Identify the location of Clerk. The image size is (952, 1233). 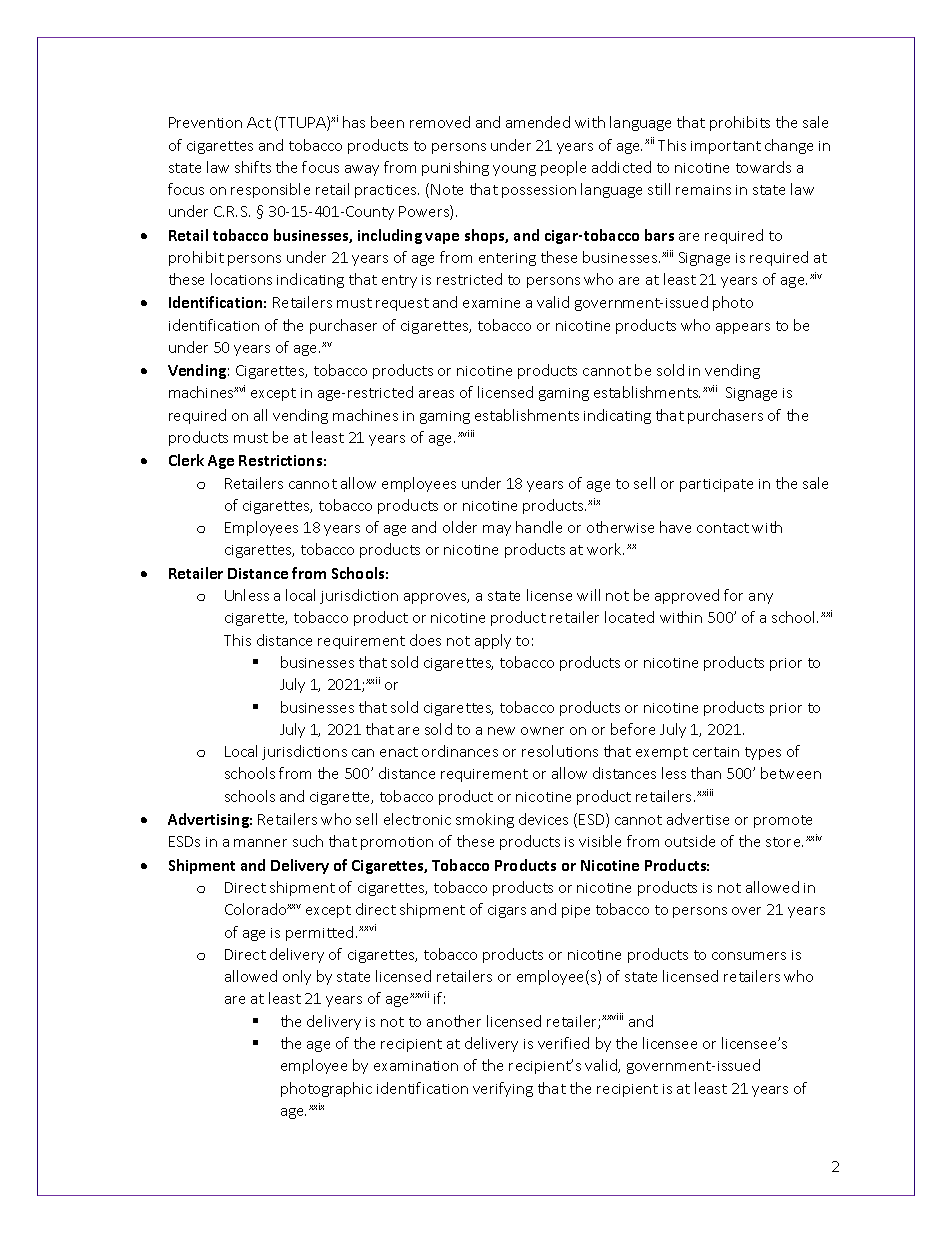
(186, 460).
